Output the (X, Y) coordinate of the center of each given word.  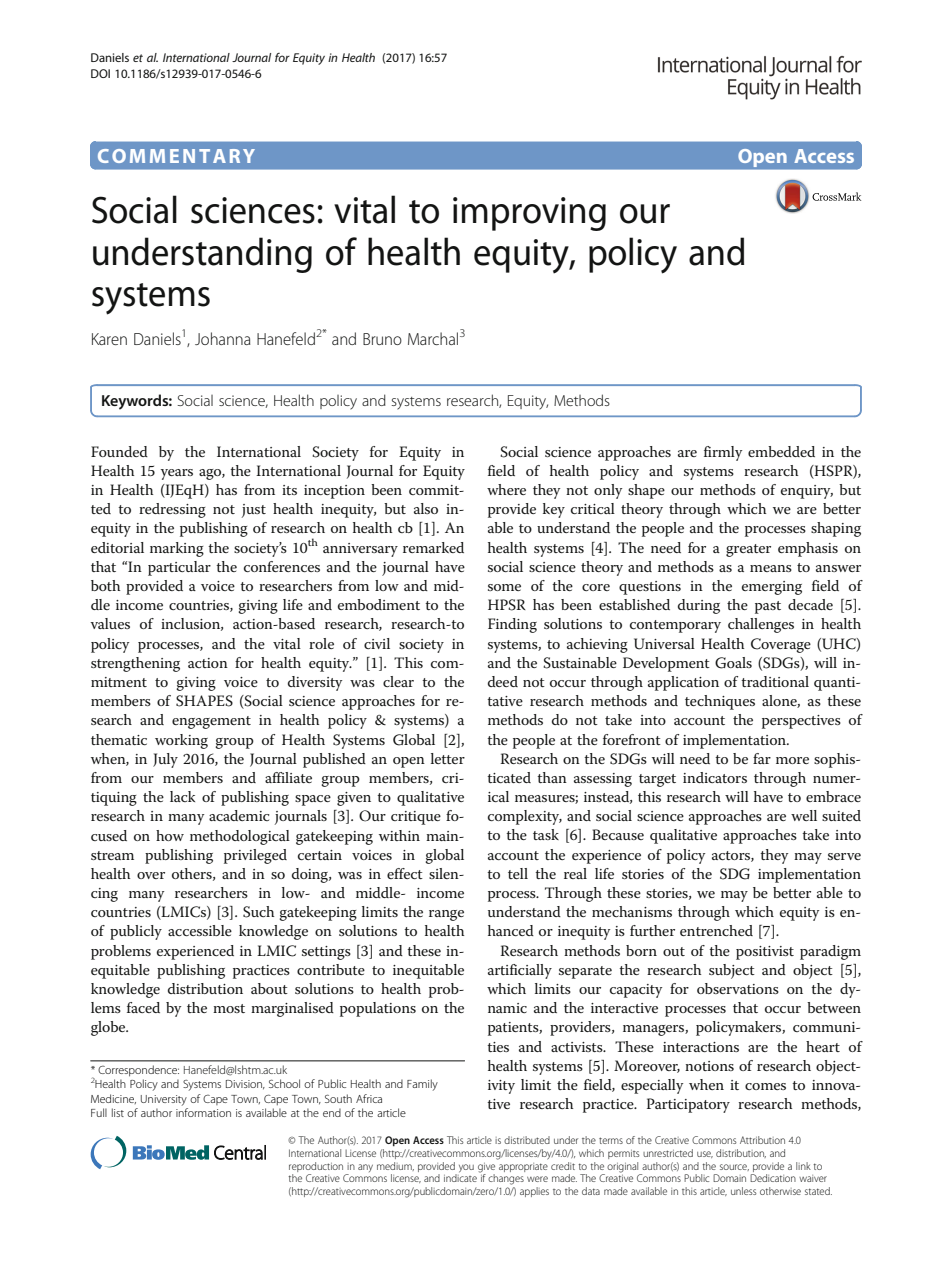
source (734, 1167)
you (465, 1169)
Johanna (223, 338)
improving (529, 214)
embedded (781, 451)
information (203, 1112)
